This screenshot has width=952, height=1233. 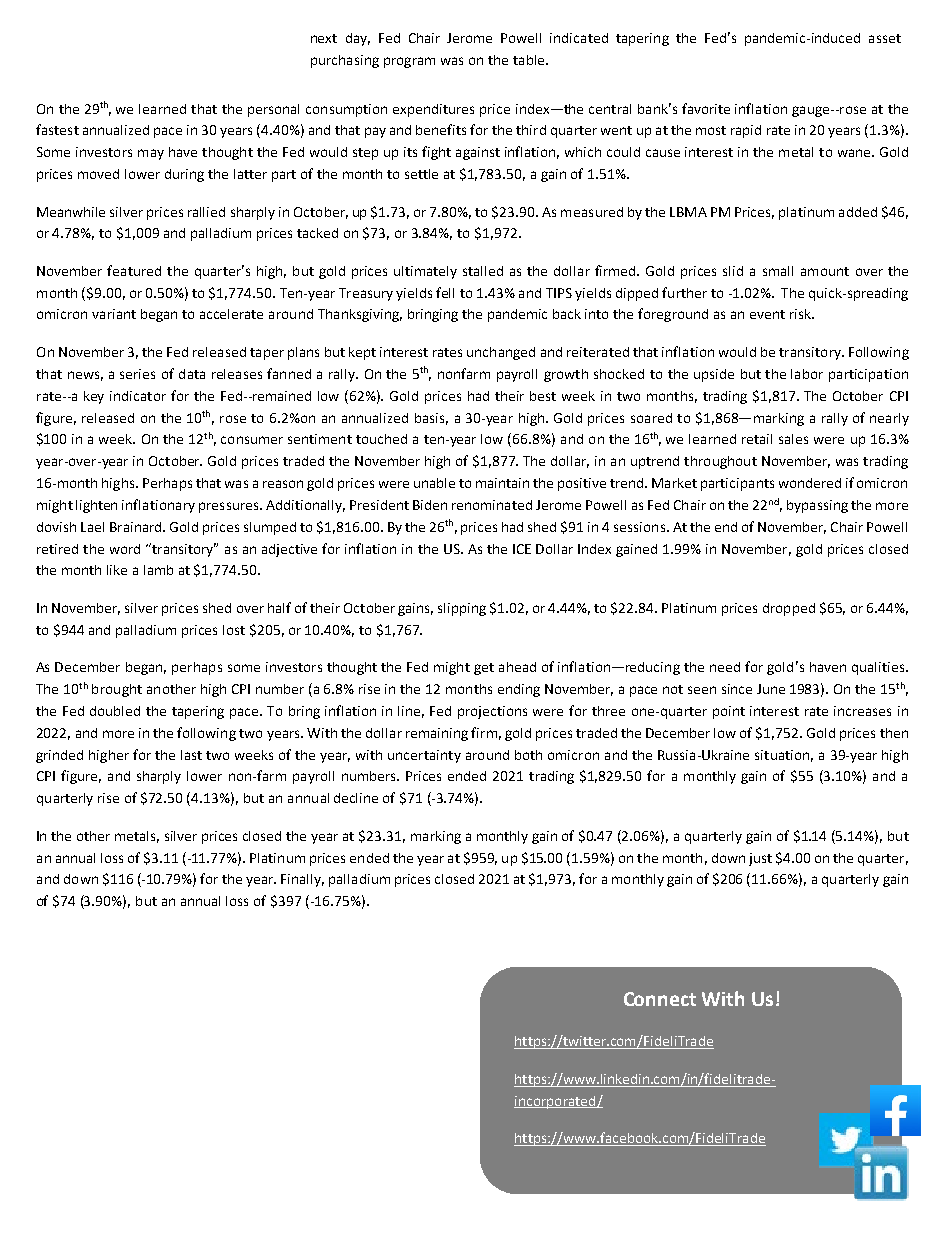 I want to click on personal, so click(x=273, y=110).
